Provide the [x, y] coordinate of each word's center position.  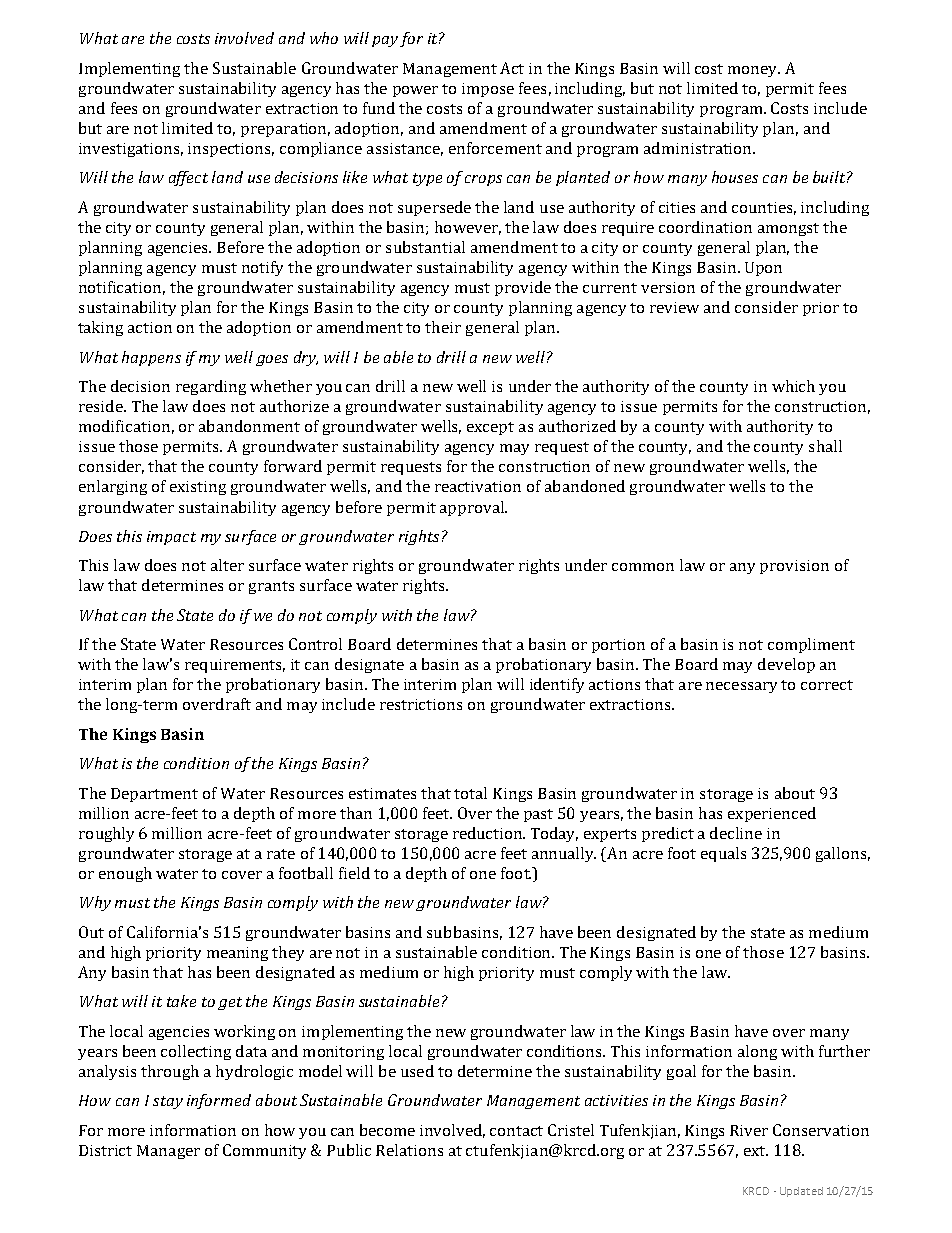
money [754, 71]
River [749, 1130]
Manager [168, 1152]
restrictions [421, 704]
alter [227, 565]
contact [516, 1131]
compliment [811, 645]
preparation [285, 130]
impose [488, 90]
